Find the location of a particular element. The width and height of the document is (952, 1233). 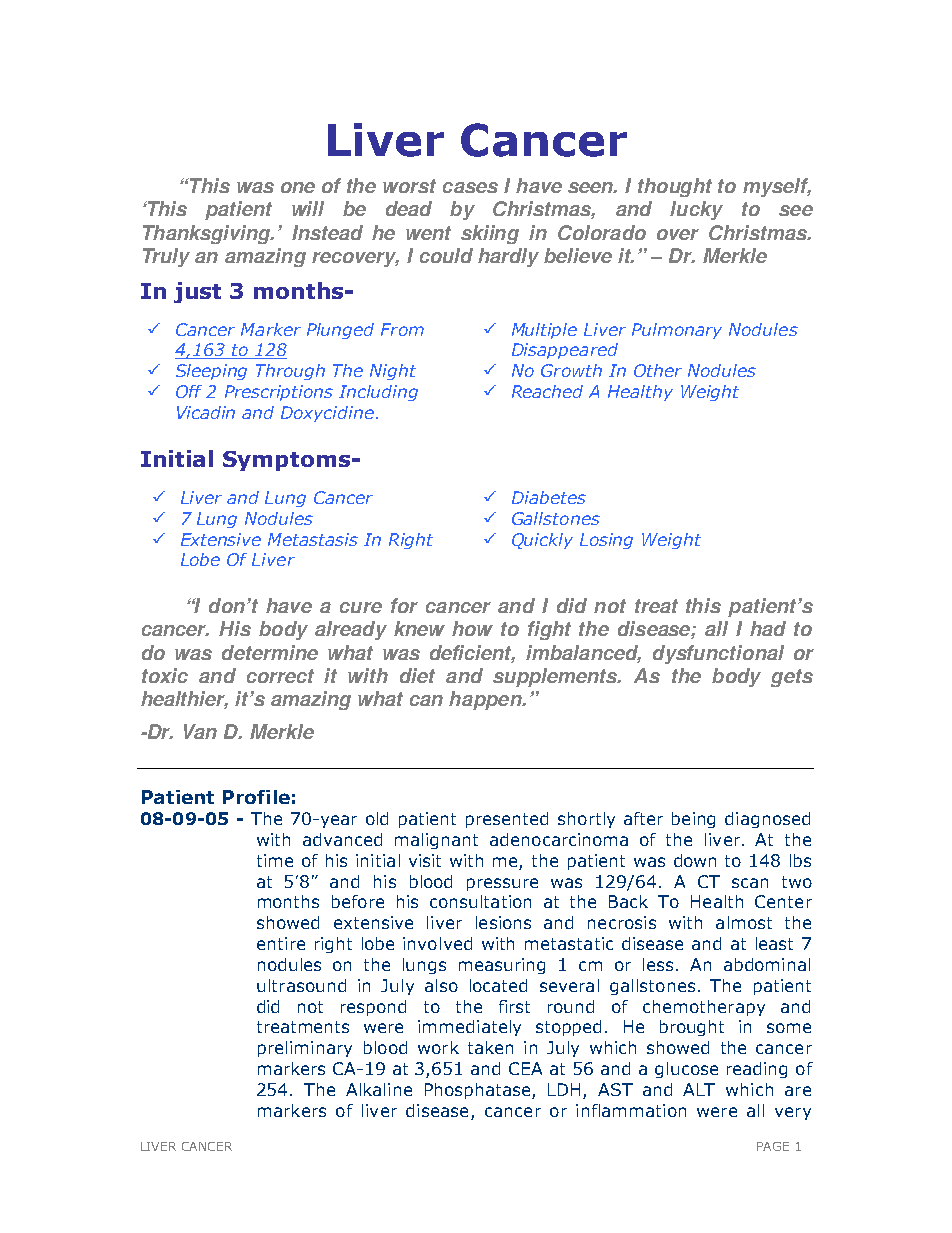

lucky is located at coordinates (696, 210).
